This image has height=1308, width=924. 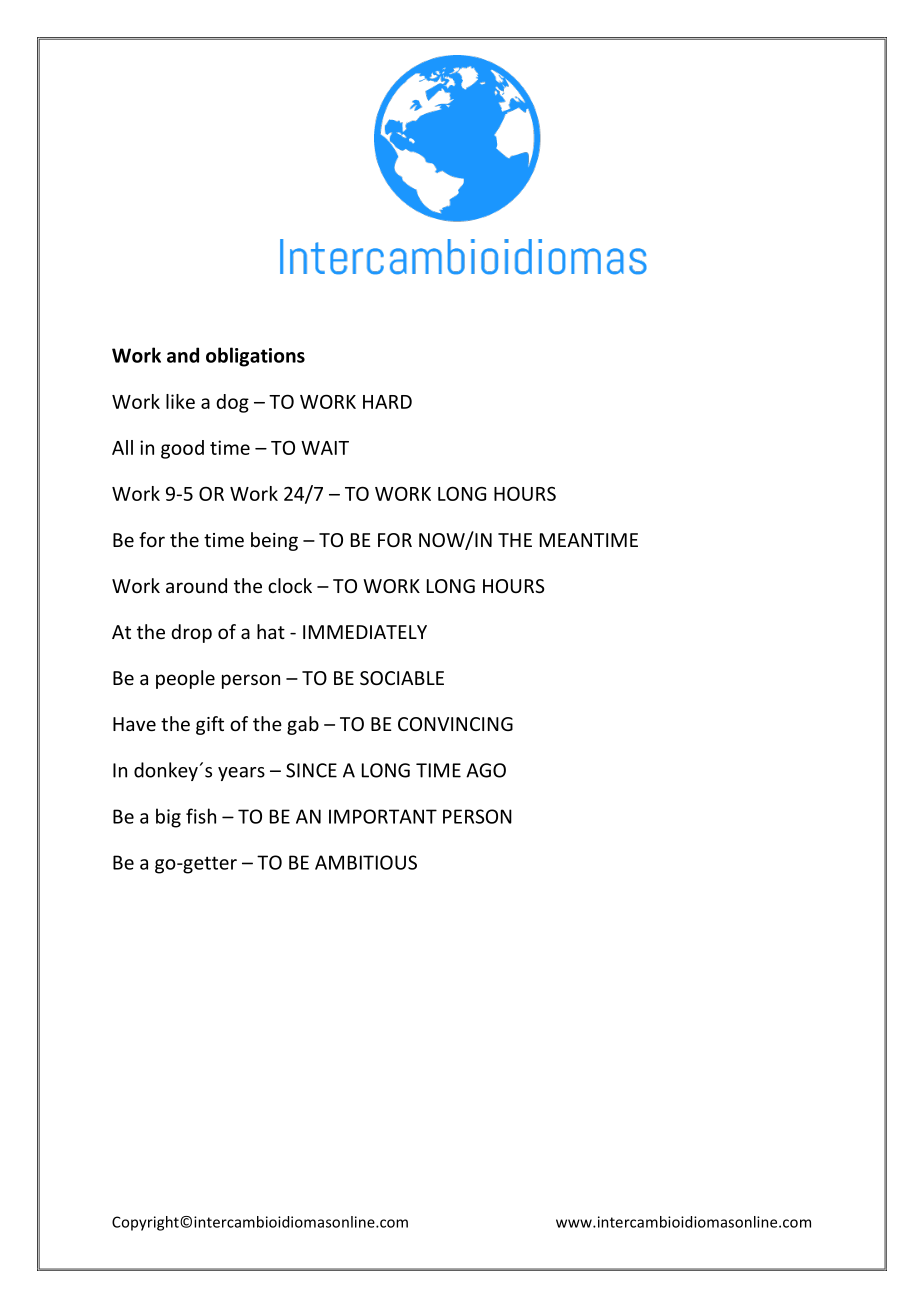 I want to click on HARD, so click(x=387, y=402).
